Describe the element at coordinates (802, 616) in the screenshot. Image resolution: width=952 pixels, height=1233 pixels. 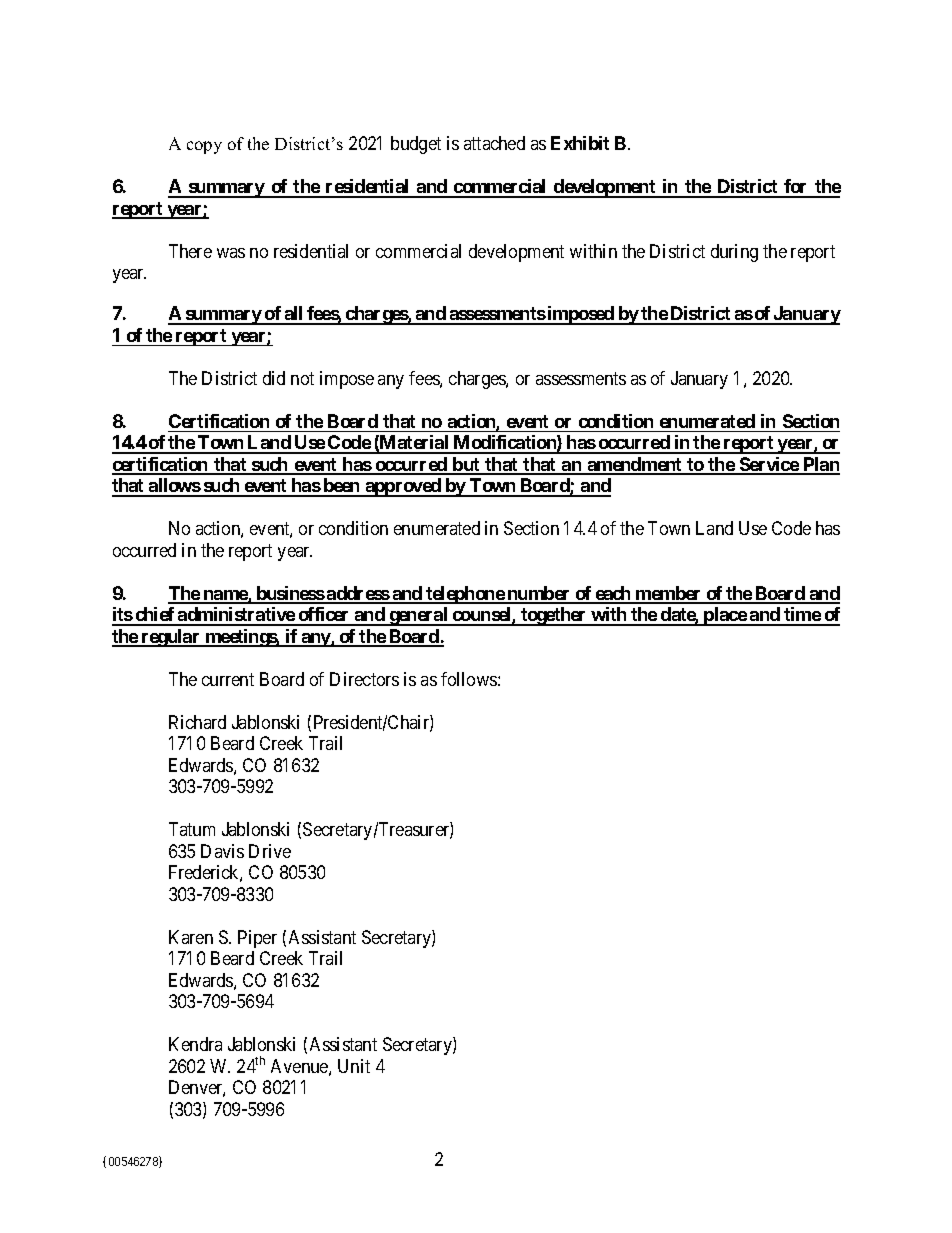
I see `time` at that location.
